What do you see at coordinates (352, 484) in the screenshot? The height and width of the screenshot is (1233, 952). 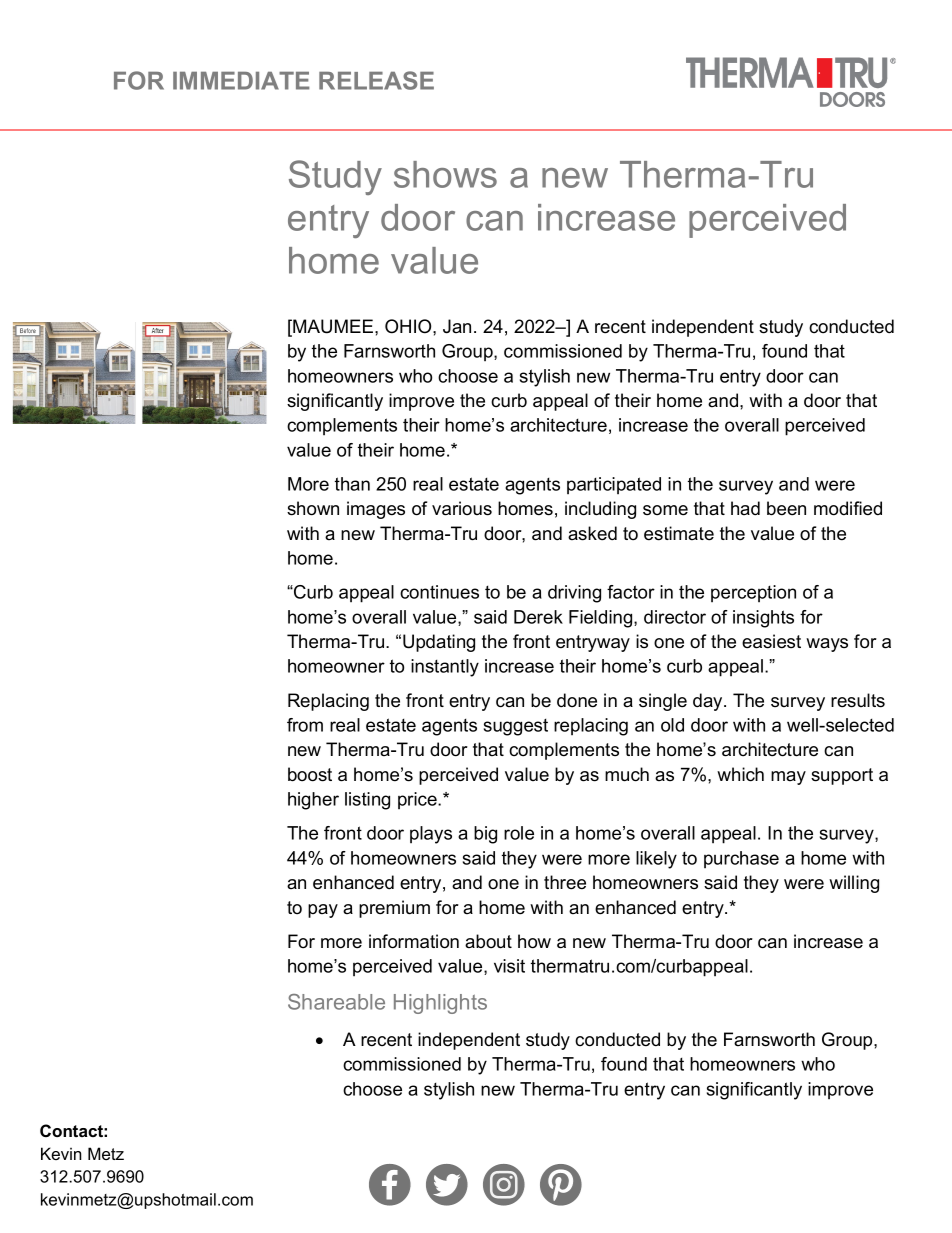 I see `than` at bounding box center [352, 484].
